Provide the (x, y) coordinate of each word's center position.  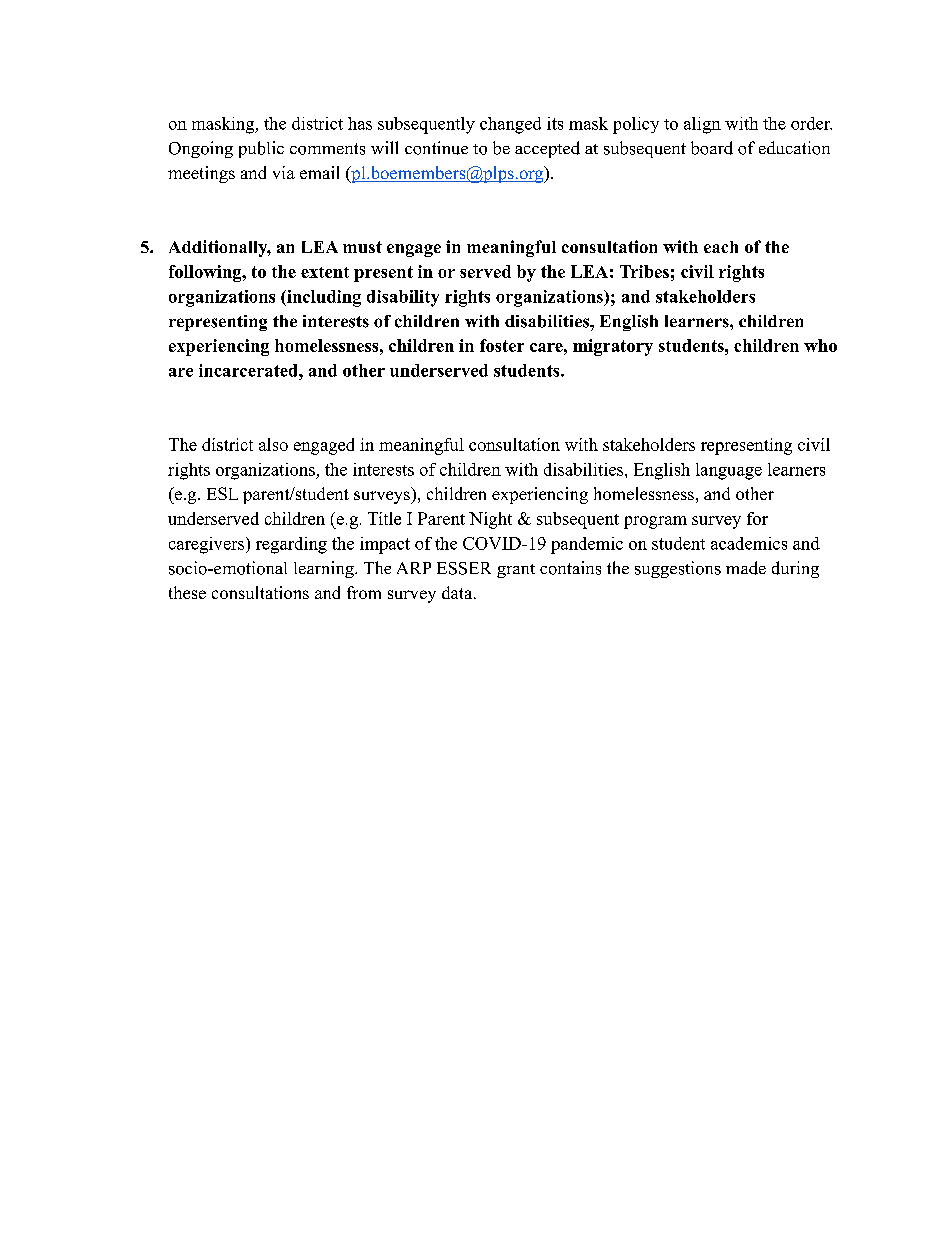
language (729, 471)
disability (403, 298)
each (721, 247)
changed (510, 125)
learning (325, 569)
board (712, 148)
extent (325, 272)
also (273, 444)
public (261, 149)
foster (502, 345)
